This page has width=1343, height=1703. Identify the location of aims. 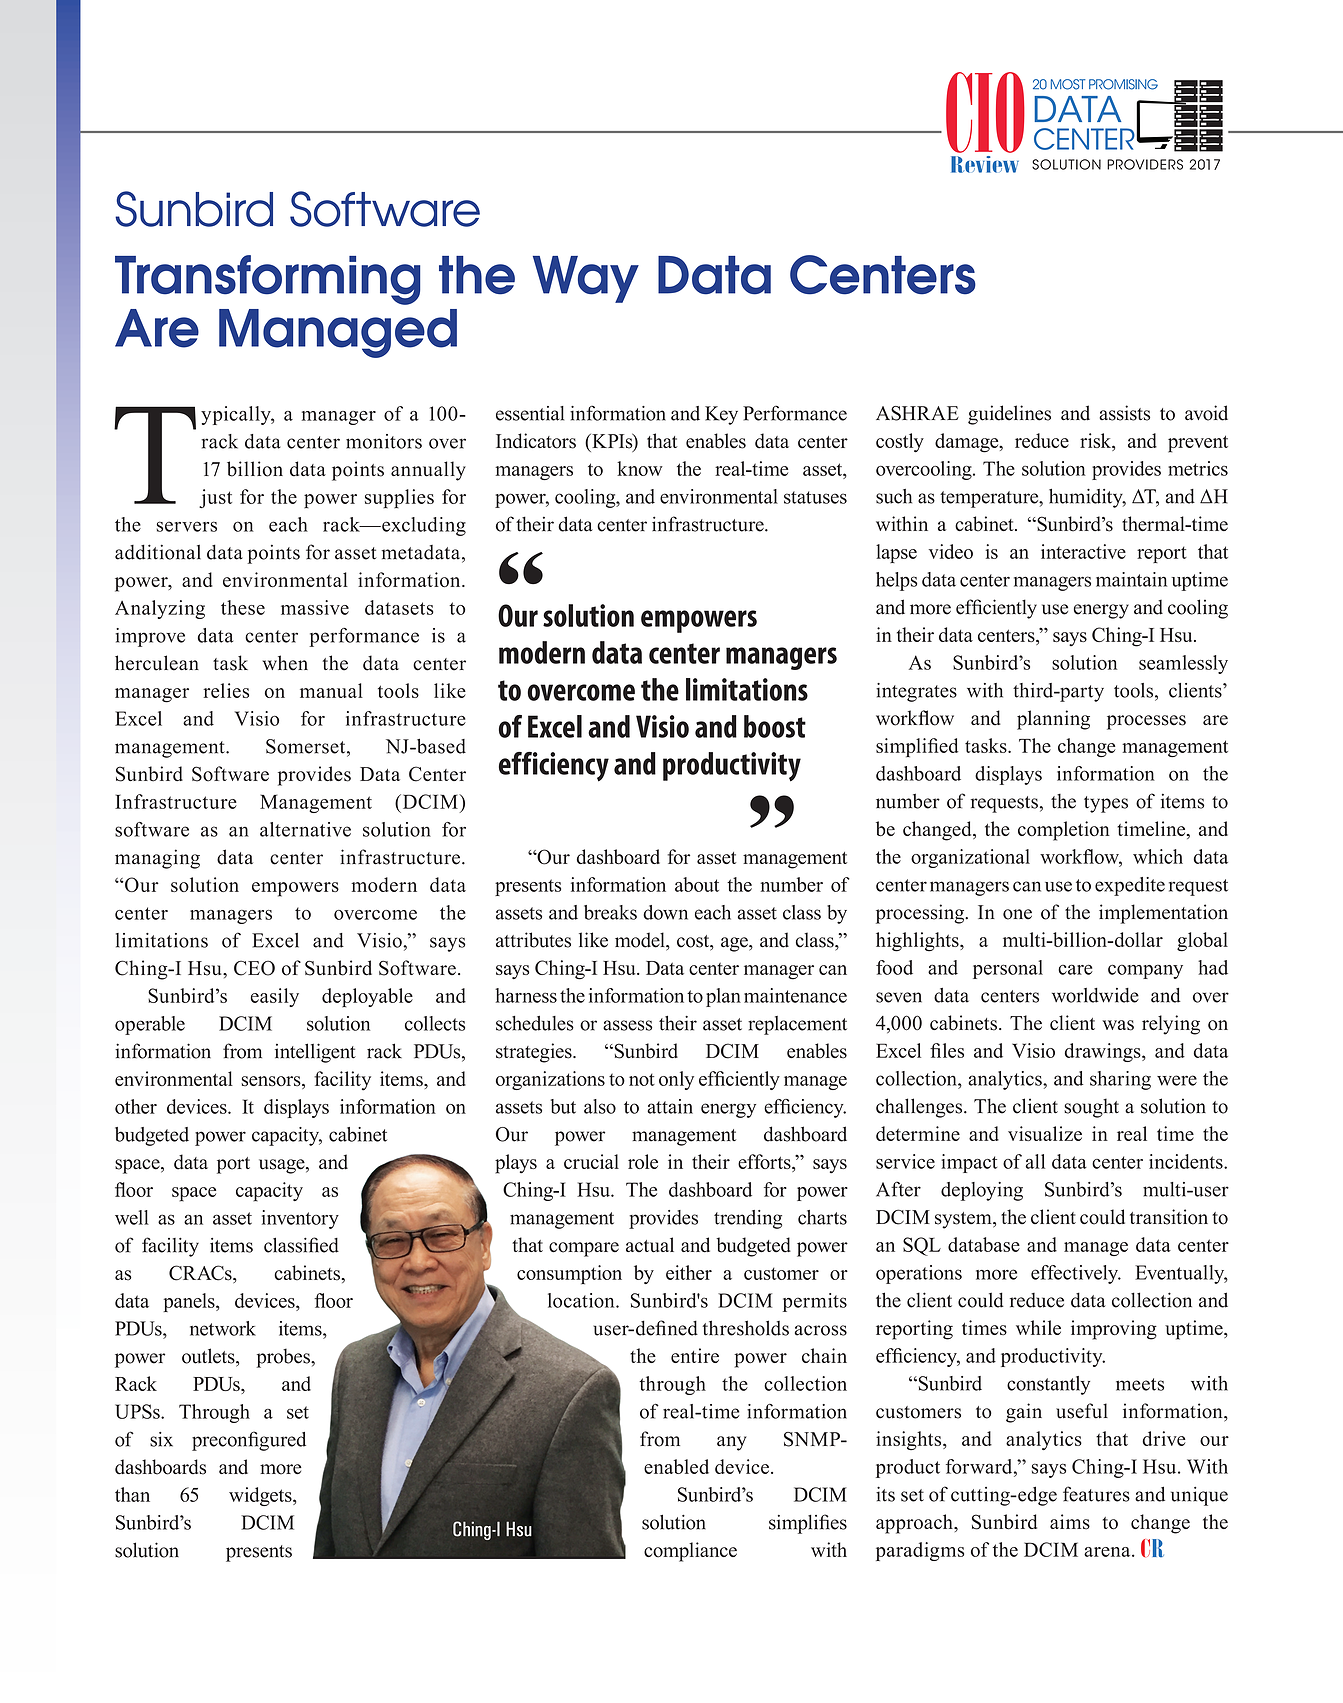
(1070, 1522).
